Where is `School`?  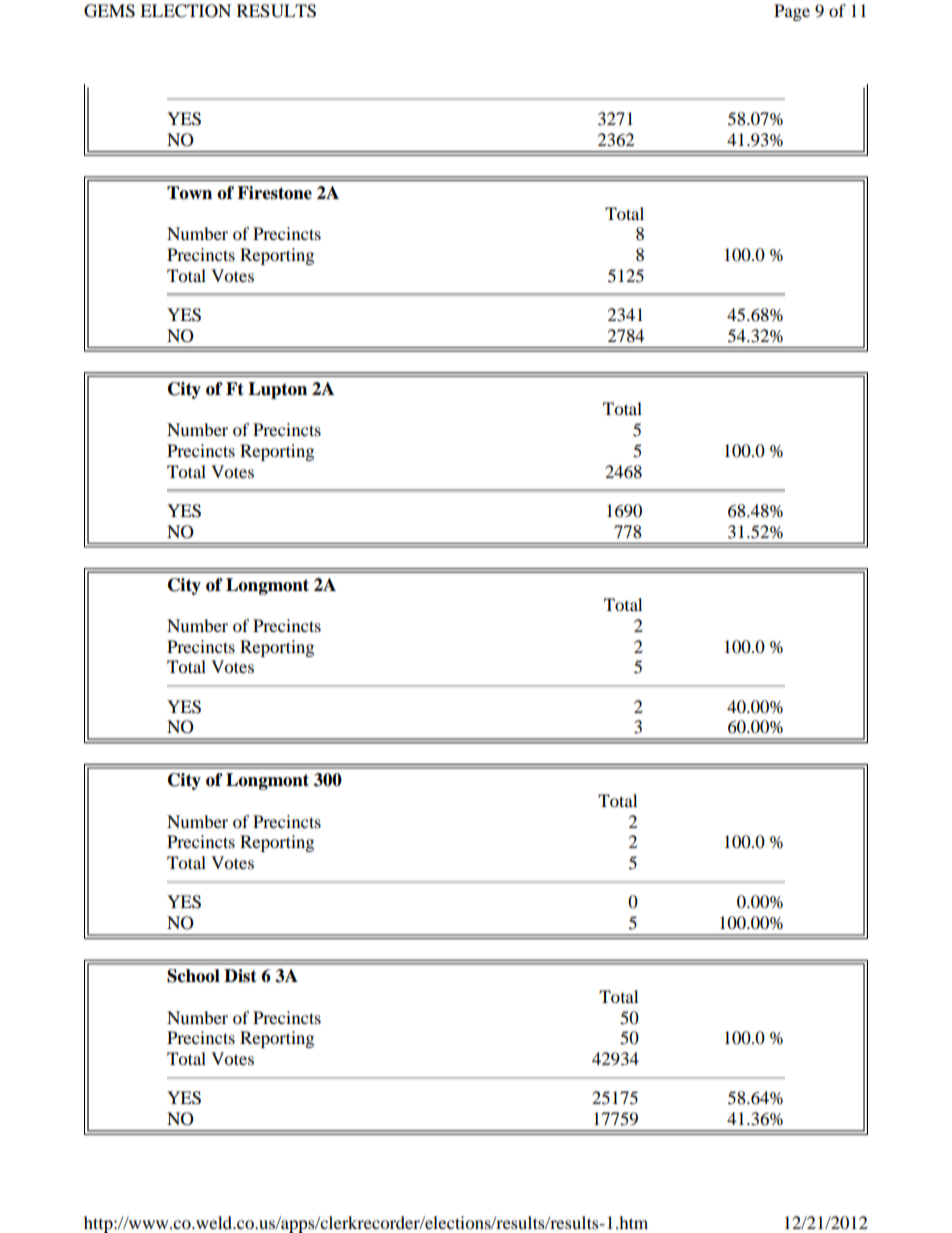 School is located at coordinates (193, 976).
